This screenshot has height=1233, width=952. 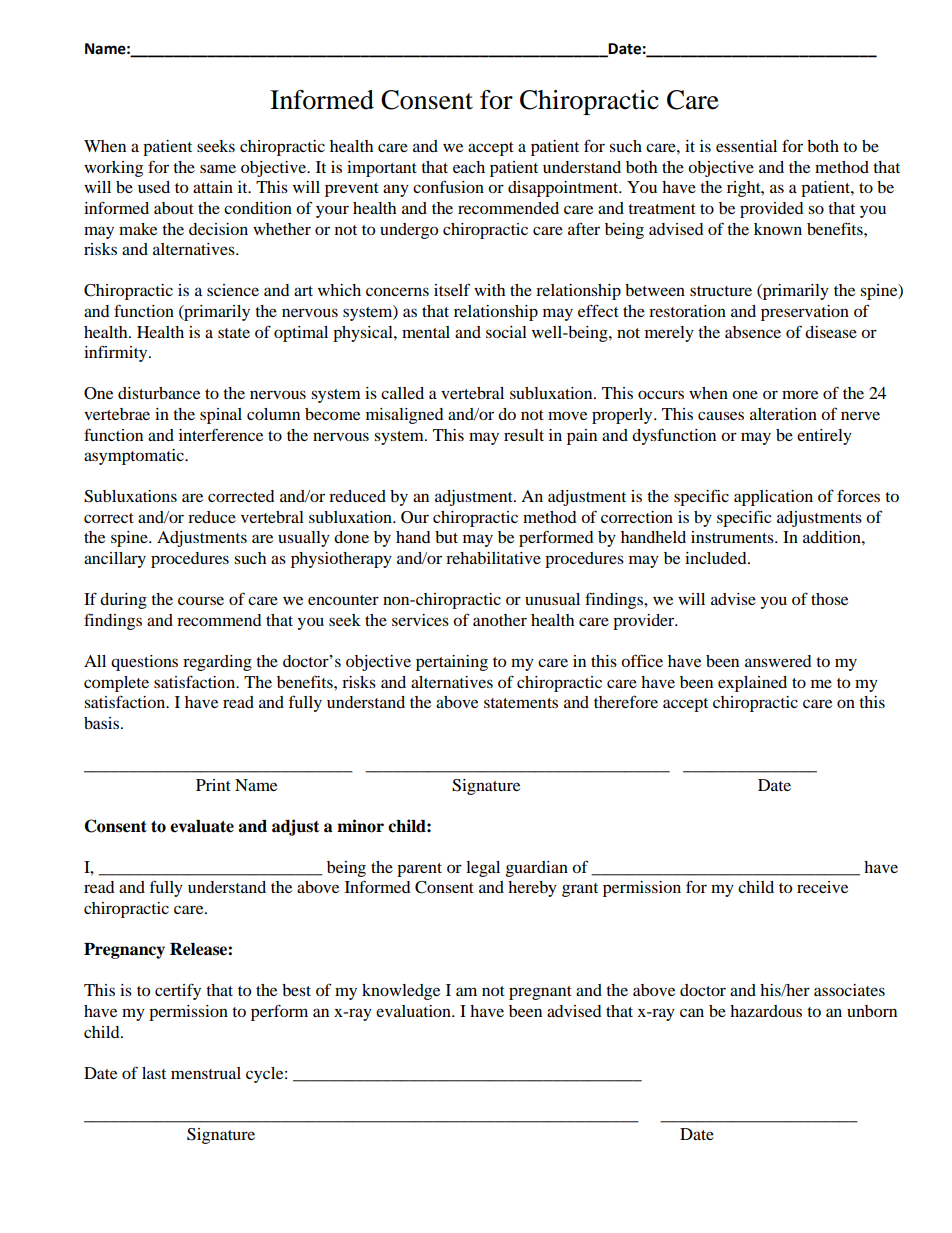 What do you see at coordinates (206, 1073) in the screenshot?
I see `menstrual` at bounding box center [206, 1073].
